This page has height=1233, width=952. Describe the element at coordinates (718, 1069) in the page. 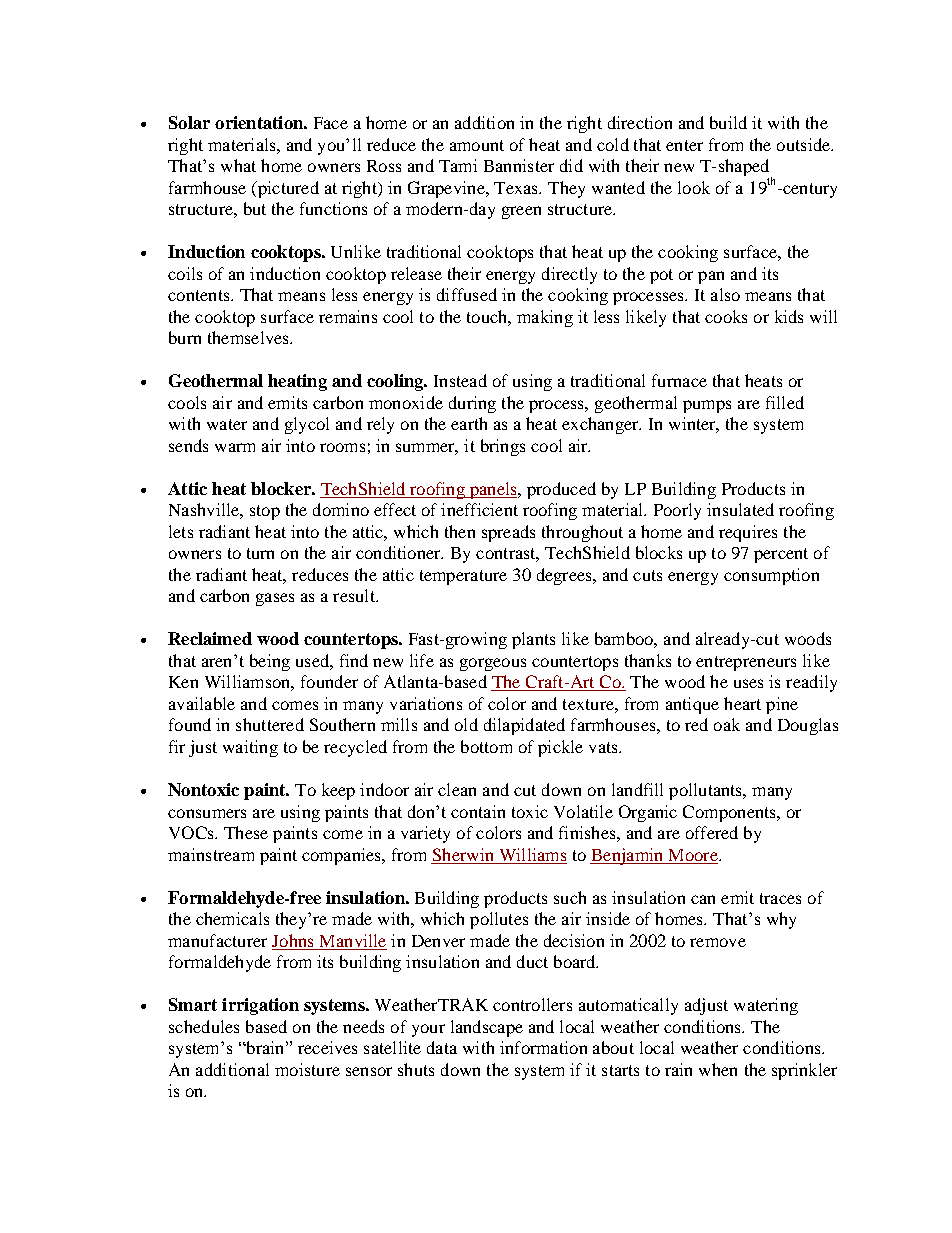

I see `when` at that location.
